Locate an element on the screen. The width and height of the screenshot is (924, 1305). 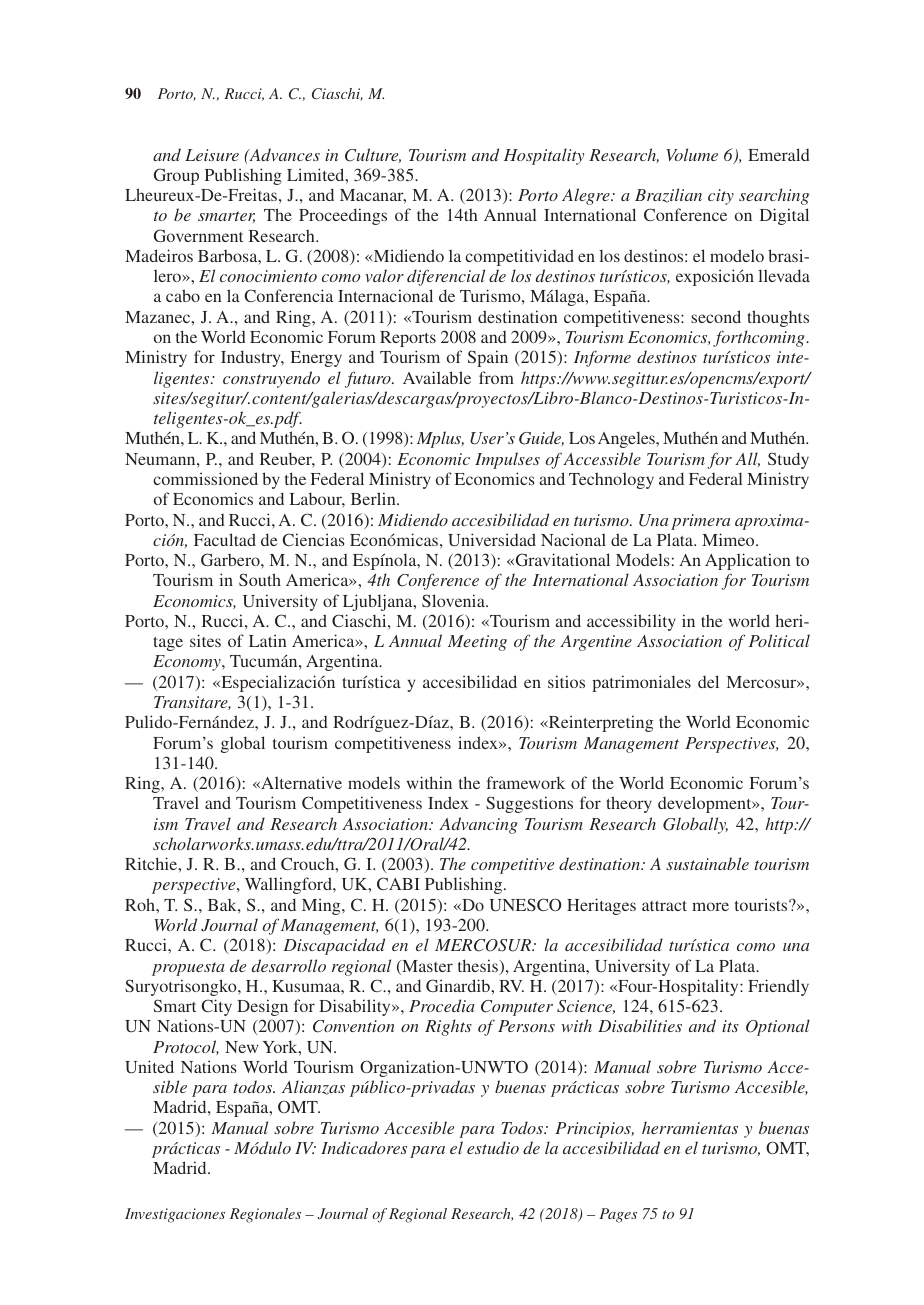
Volume is located at coordinates (692, 154).
